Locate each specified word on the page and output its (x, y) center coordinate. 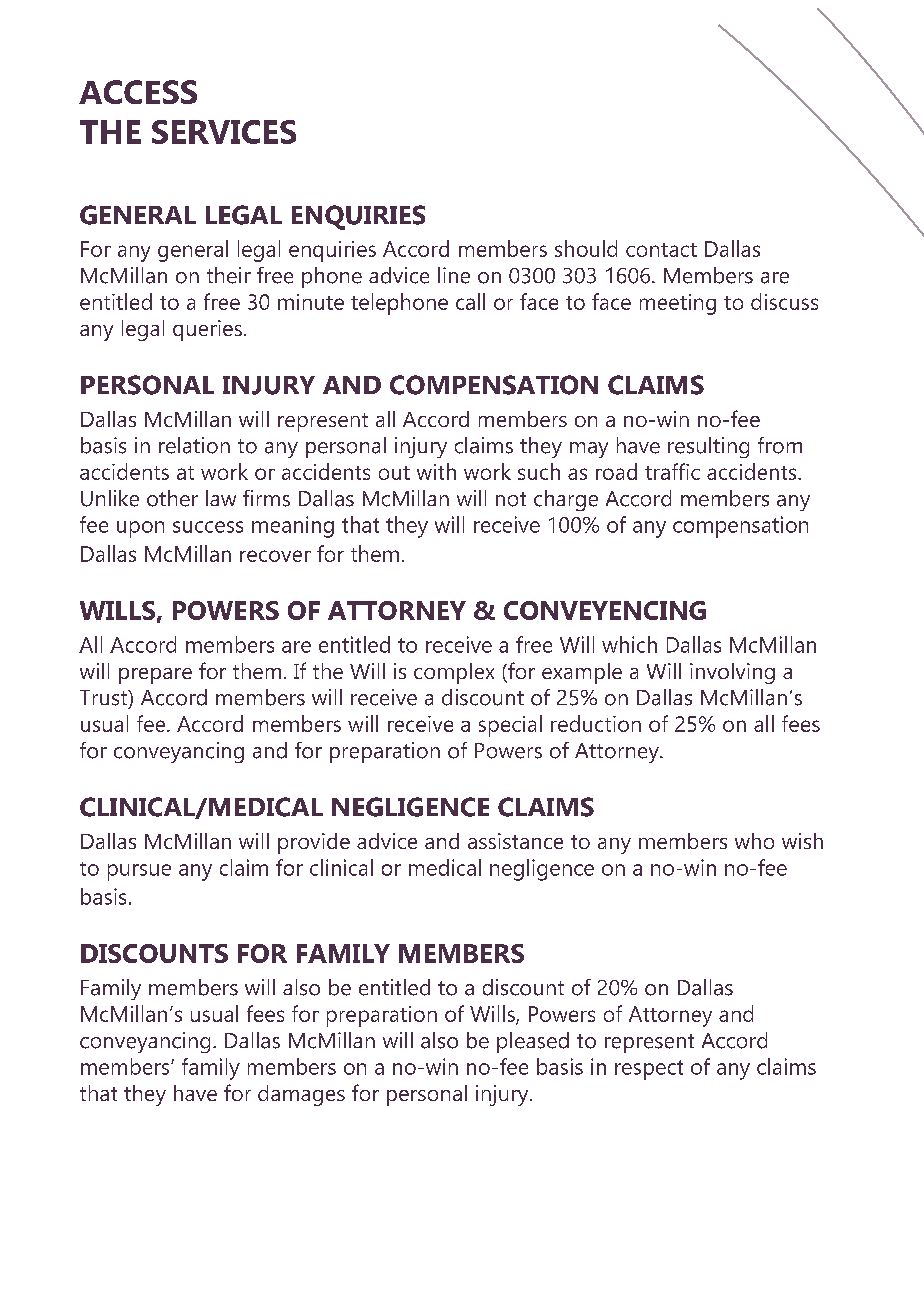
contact (661, 250)
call (470, 301)
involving (732, 673)
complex (454, 673)
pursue (139, 872)
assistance (515, 841)
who (754, 841)
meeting (678, 304)
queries (207, 330)
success (208, 527)
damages (301, 1095)
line (454, 275)
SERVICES (224, 132)
